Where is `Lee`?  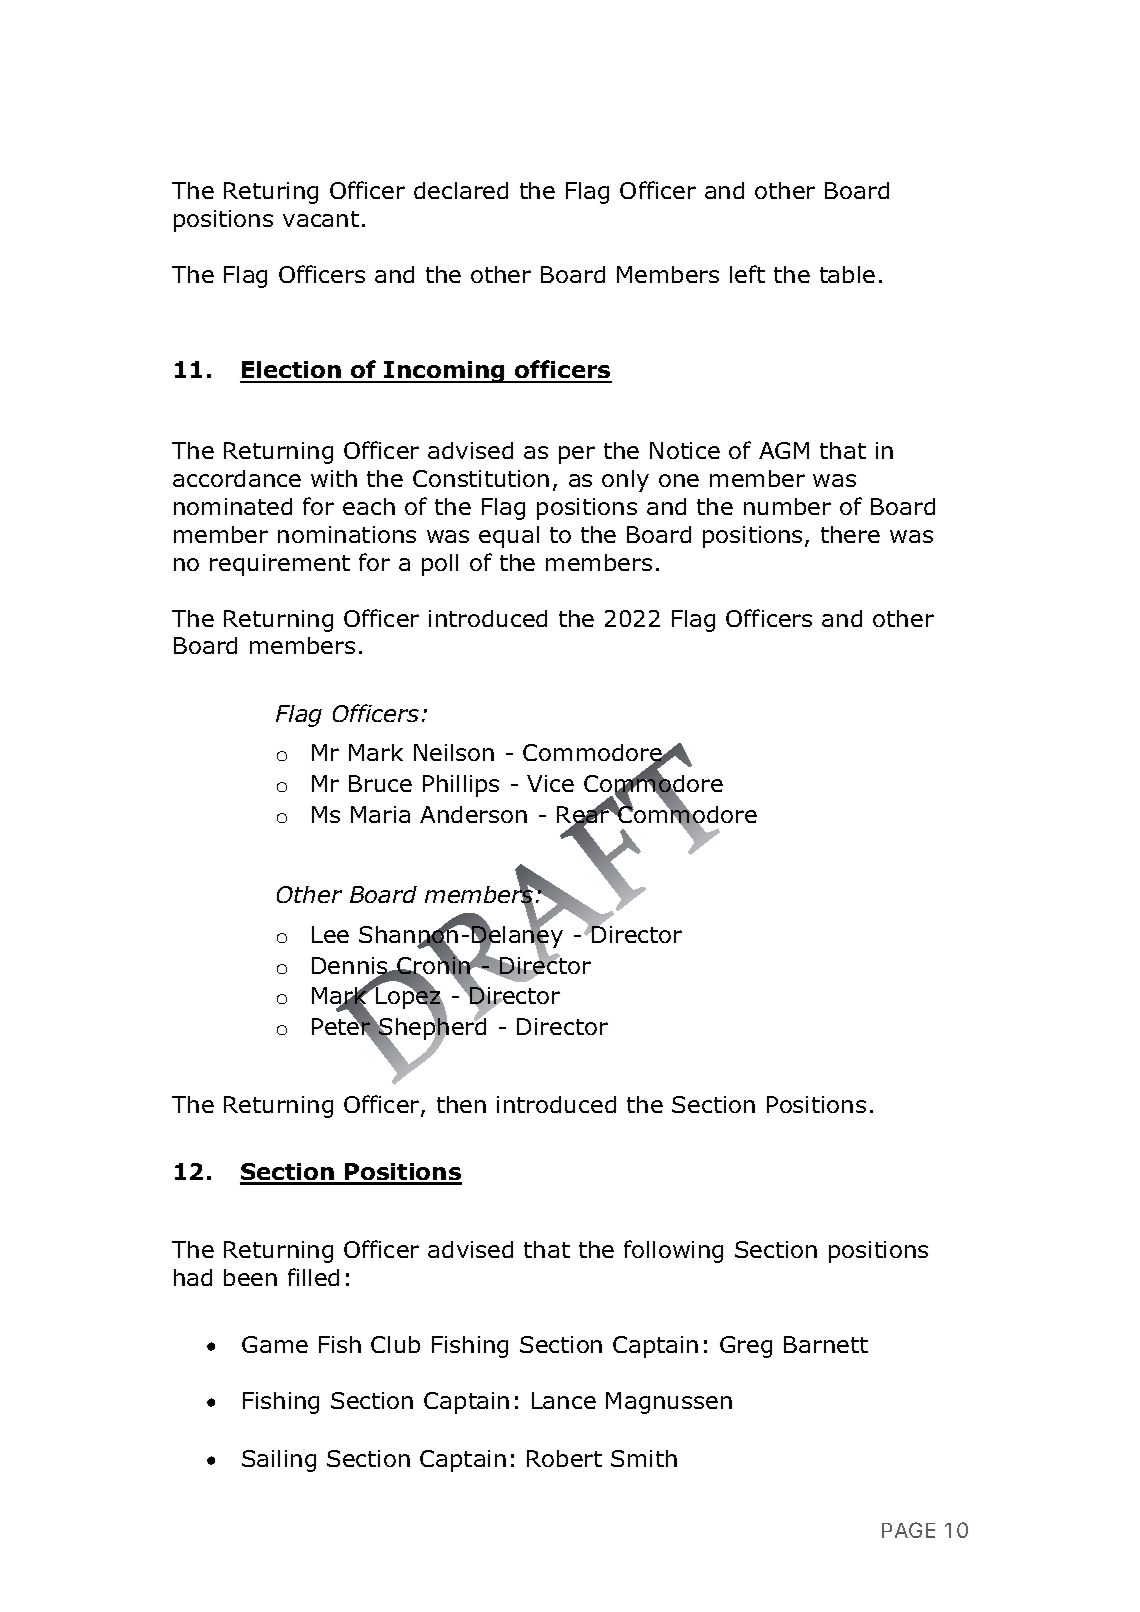
Lee is located at coordinates (330, 934).
